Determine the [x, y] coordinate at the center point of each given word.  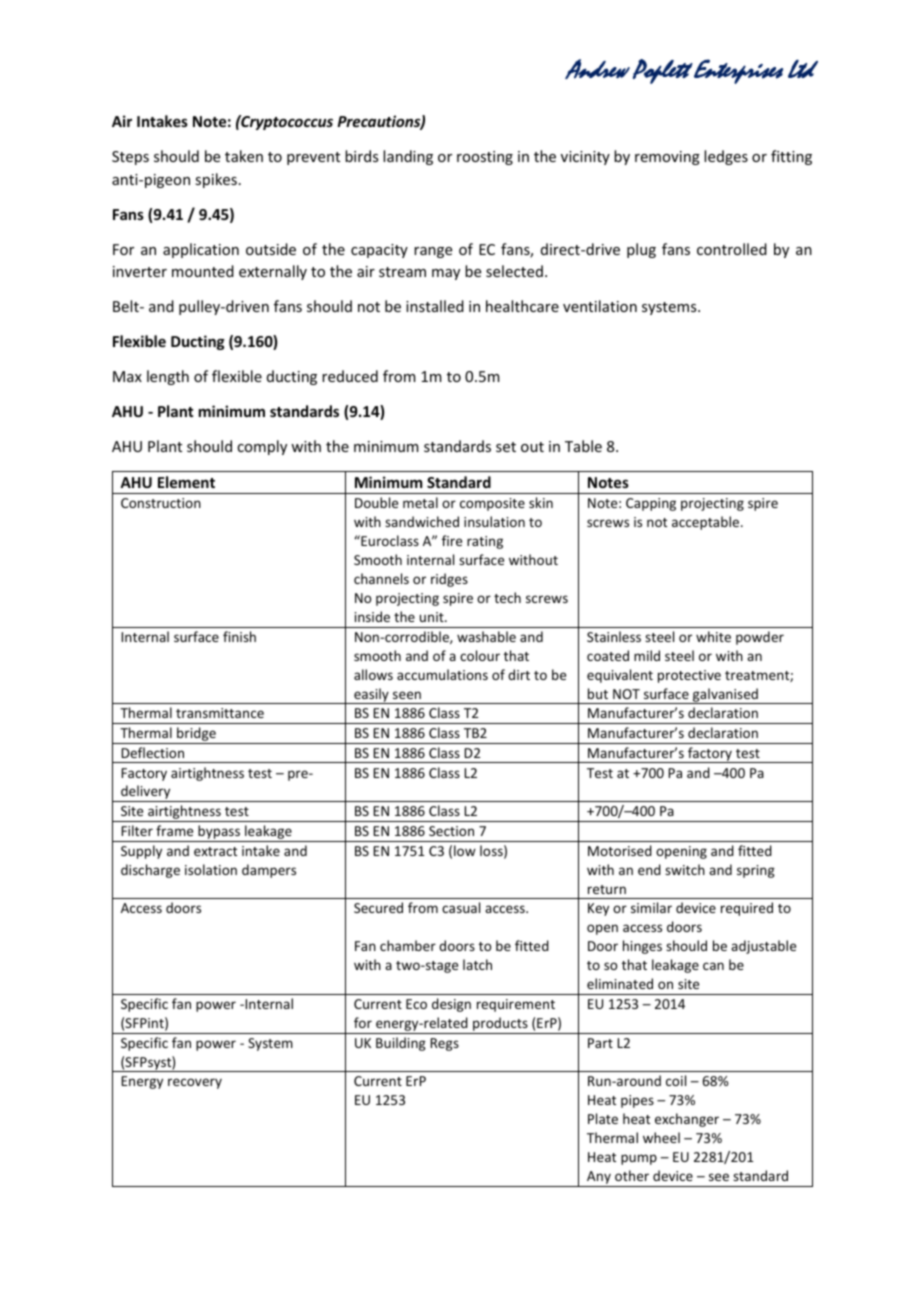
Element [186, 482]
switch [685, 869]
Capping [651, 504]
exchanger [687, 1120]
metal [420, 502]
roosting [485, 158]
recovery [195, 1083]
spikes [216, 180]
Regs [444, 1044]
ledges [726, 157]
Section [451, 831]
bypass [219, 833]
